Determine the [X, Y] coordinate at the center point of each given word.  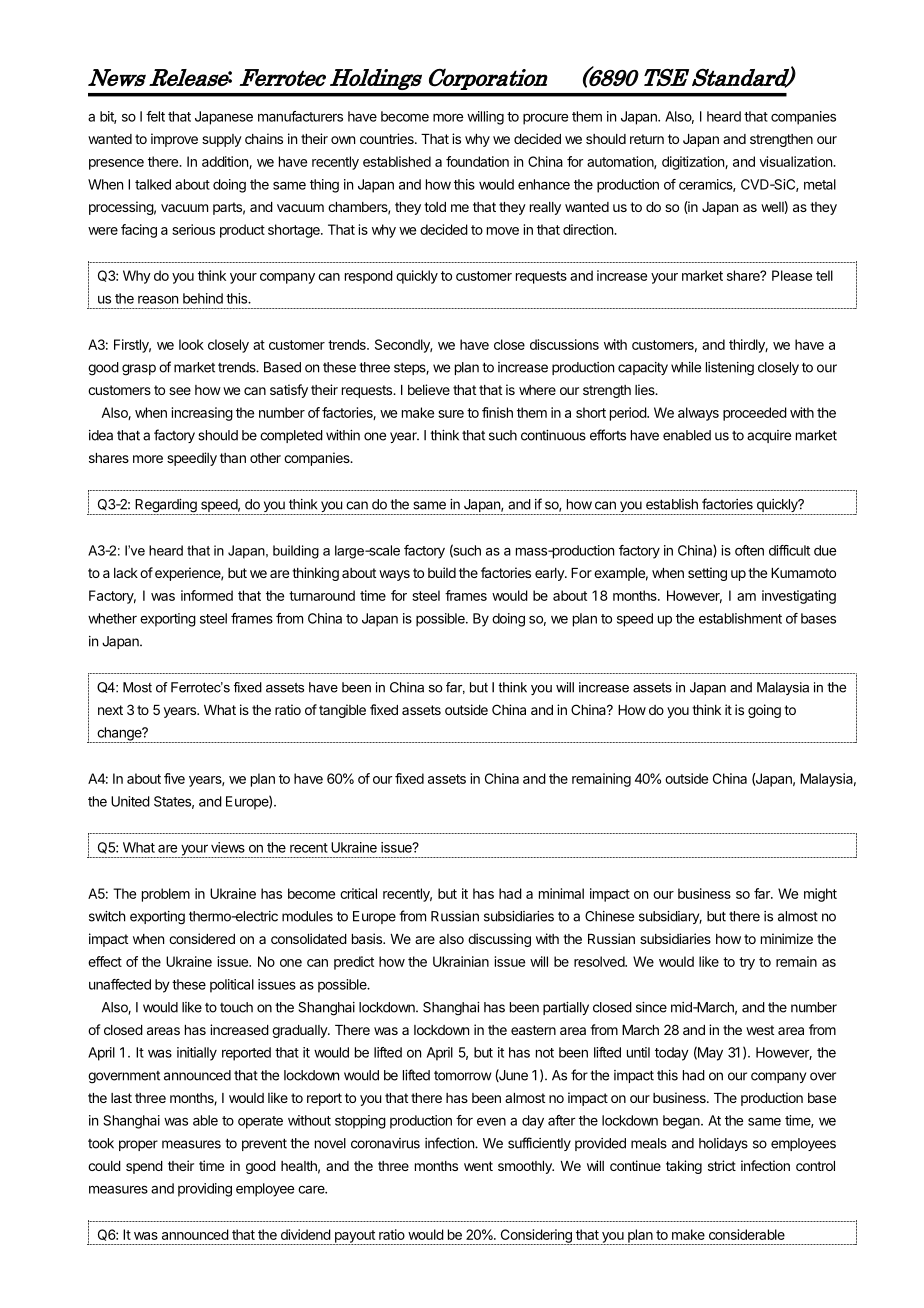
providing [205, 1190]
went [478, 1166]
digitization [694, 163]
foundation [477, 161]
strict [722, 1165]
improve [174, 140]
